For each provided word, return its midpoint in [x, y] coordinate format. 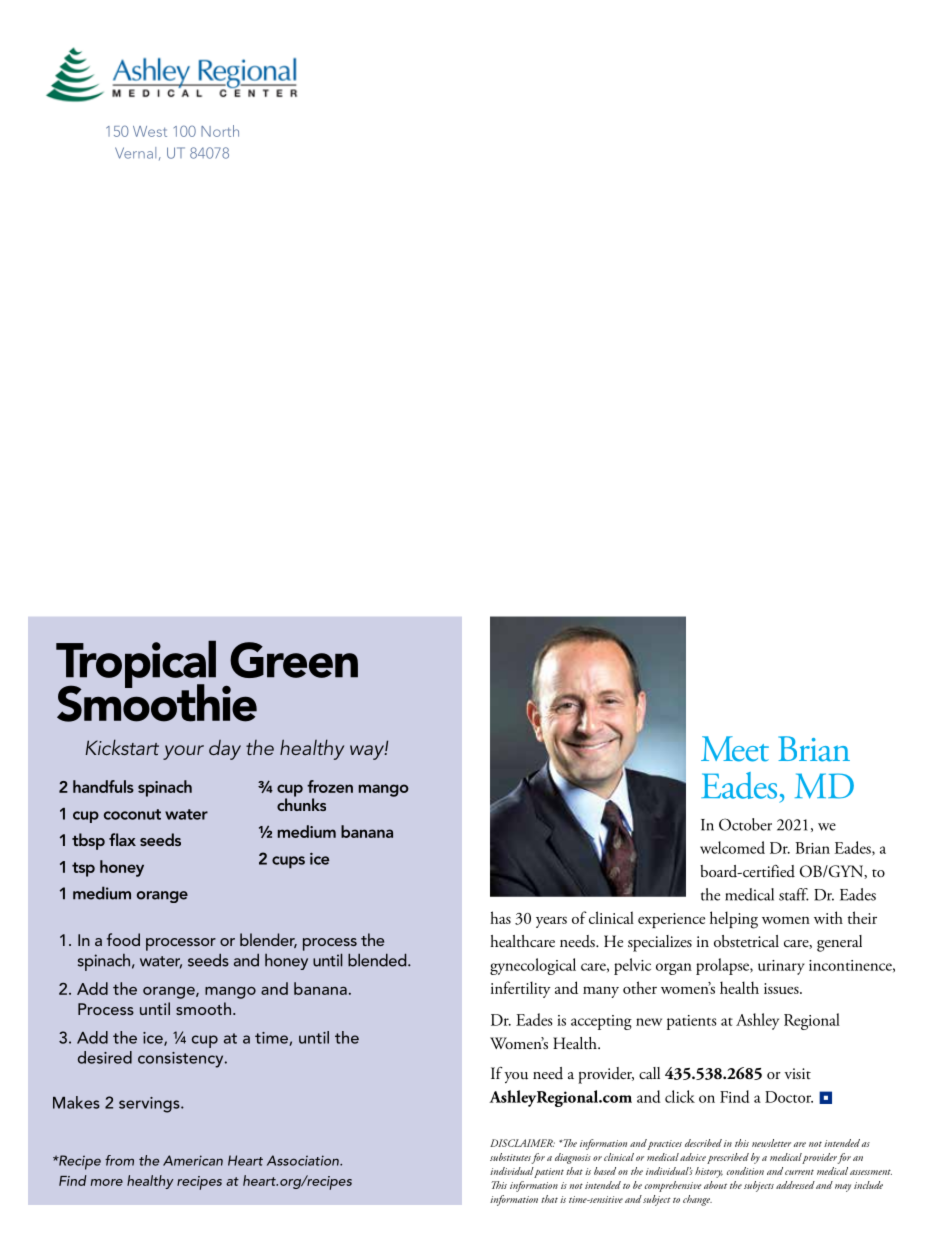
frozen [330, 786]
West [150, 131]
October [745, 824]
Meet [735, 749]
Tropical [136, 665]
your [183, 752]
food [123, 939]
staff [794, 894]
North [220, 131]
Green [294, 660]
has [500, 917]
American [193, 1160]
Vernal [135, 153]
